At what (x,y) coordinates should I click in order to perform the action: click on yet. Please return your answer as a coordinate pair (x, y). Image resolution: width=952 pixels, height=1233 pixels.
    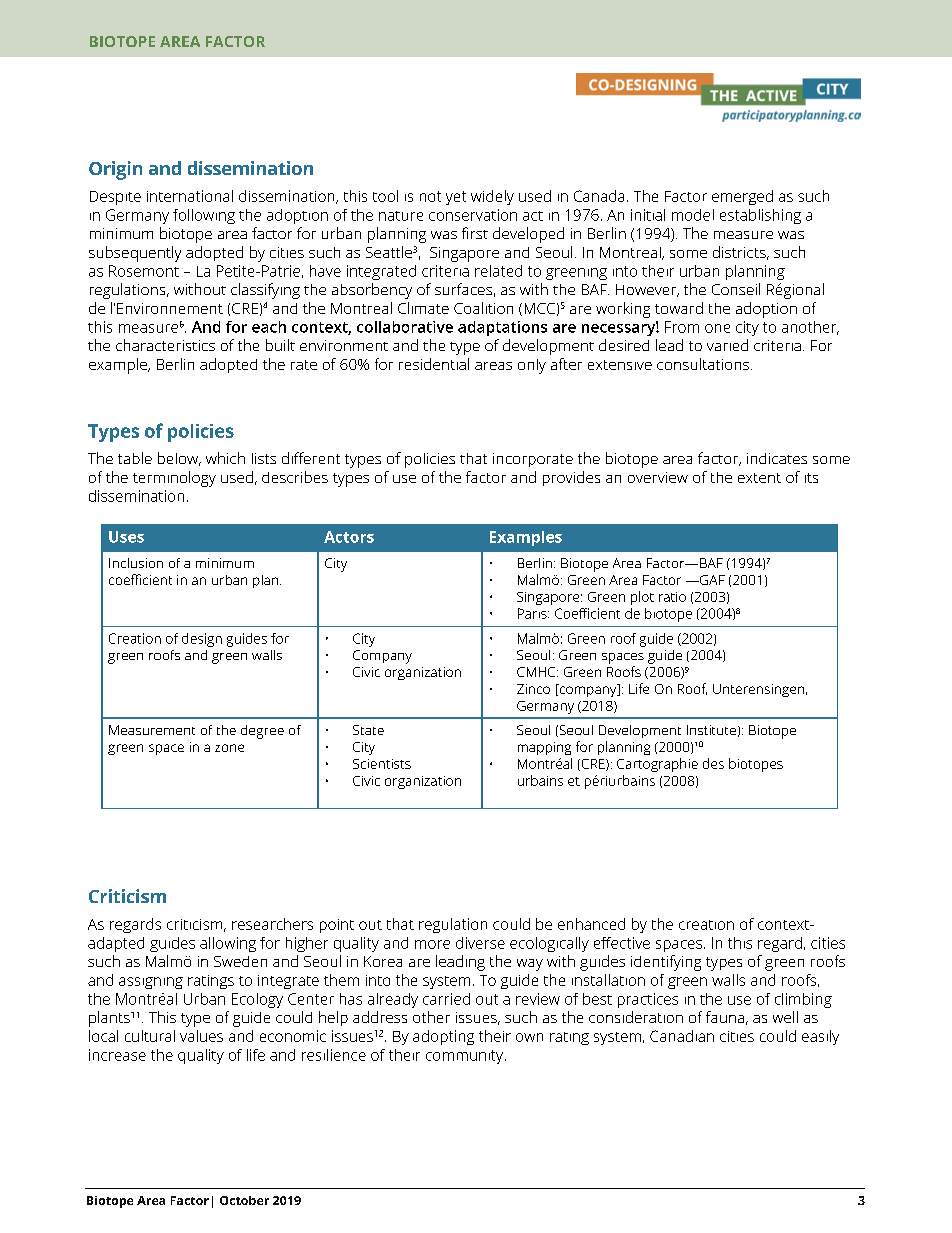
    Looking at the image, I should click on (456, 198).
